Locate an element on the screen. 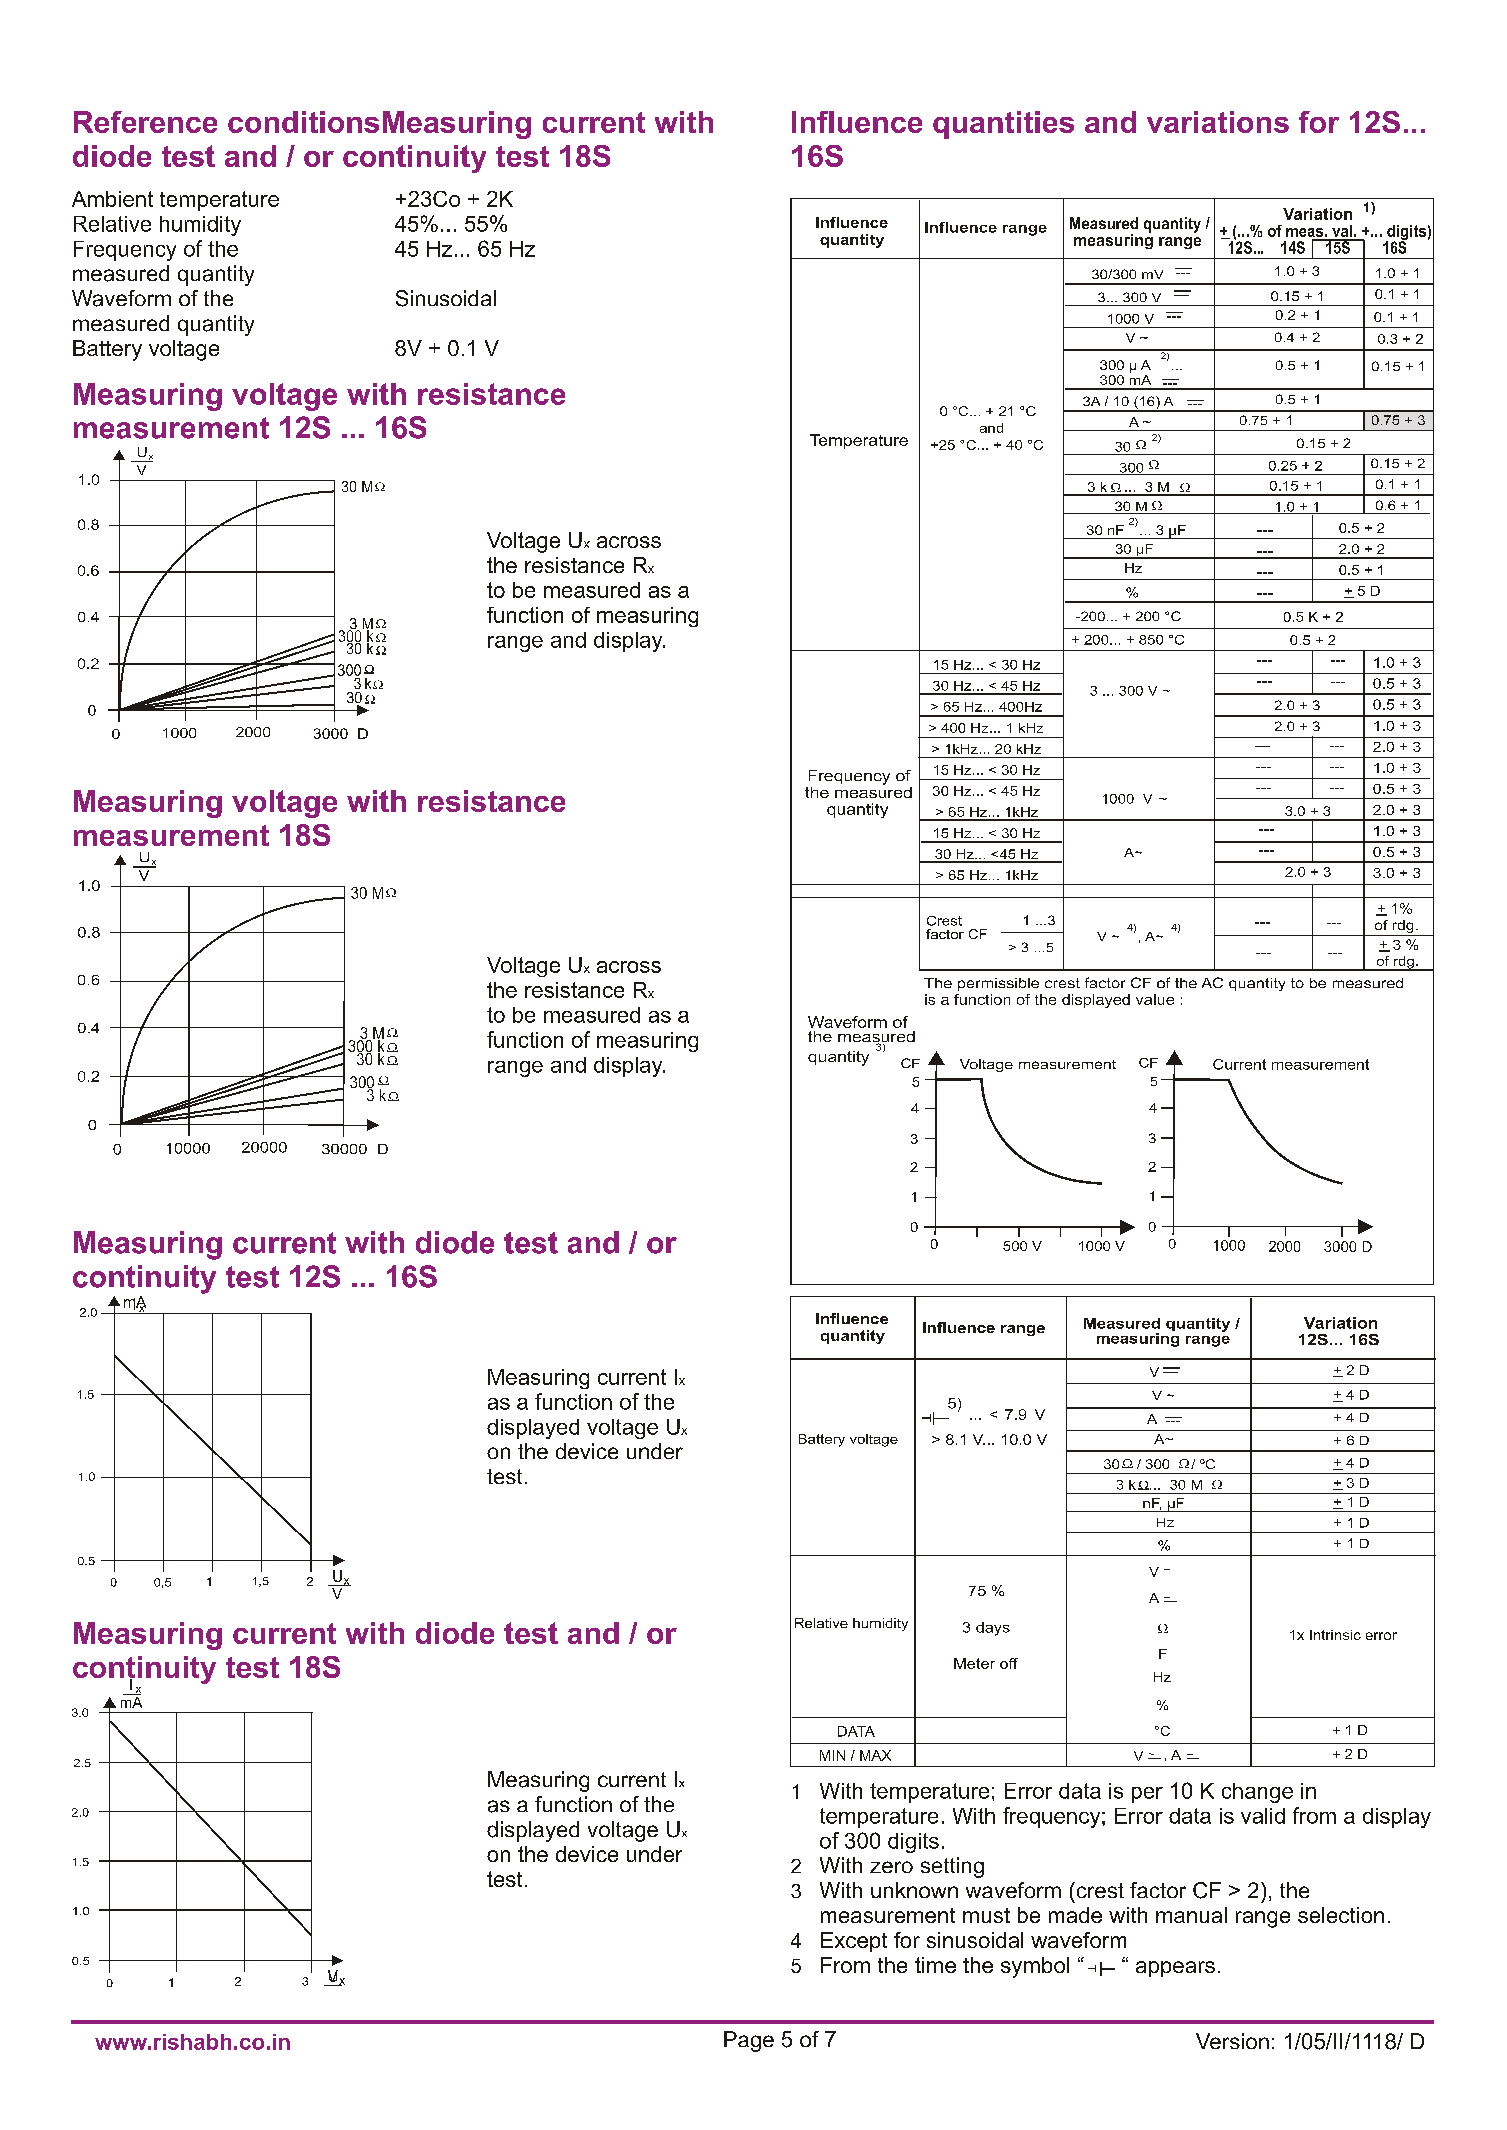  quantities is located at coordinates (1003, 125).
